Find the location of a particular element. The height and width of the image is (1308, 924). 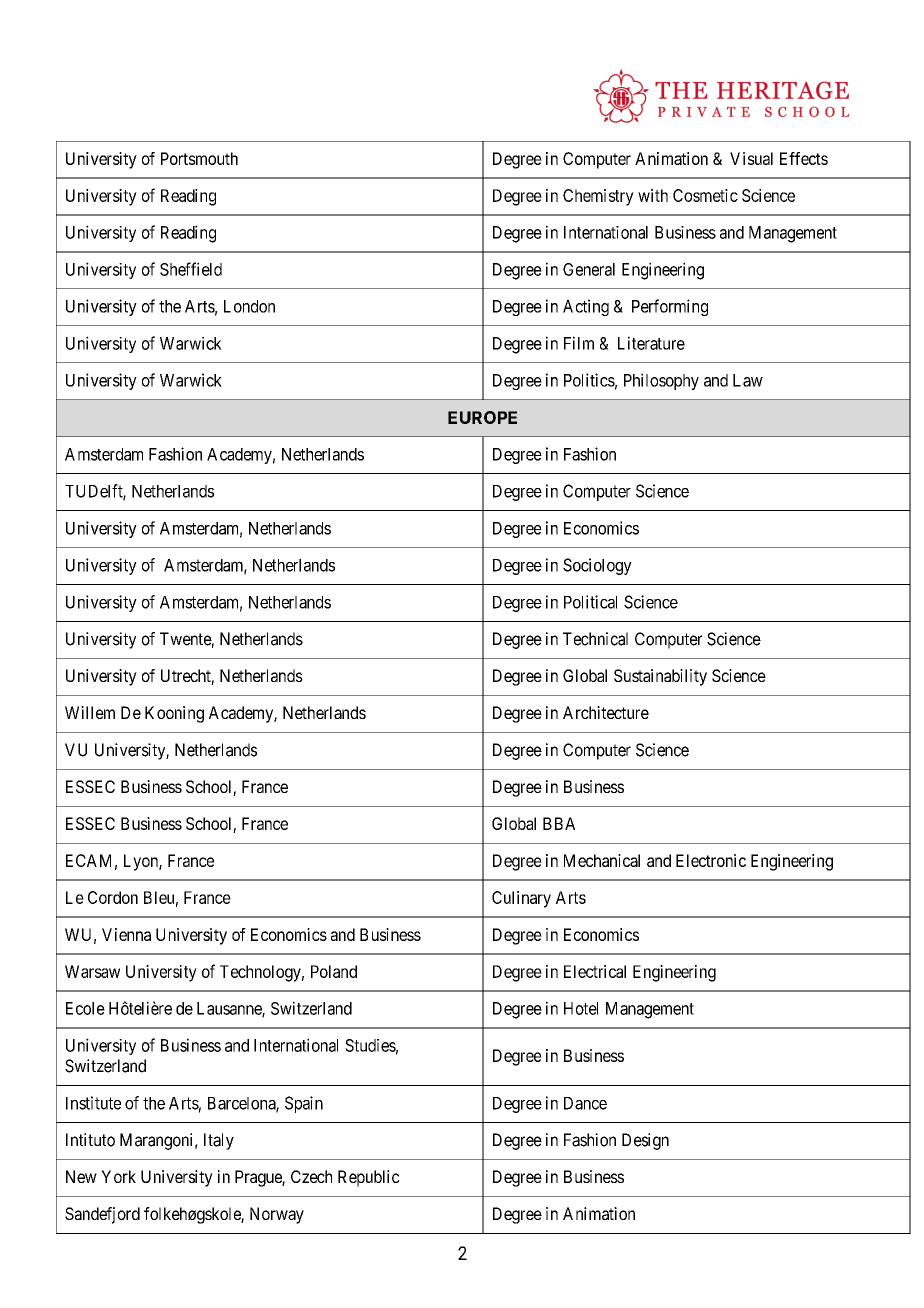

Chemistry is located at coordinates (598, 197).
